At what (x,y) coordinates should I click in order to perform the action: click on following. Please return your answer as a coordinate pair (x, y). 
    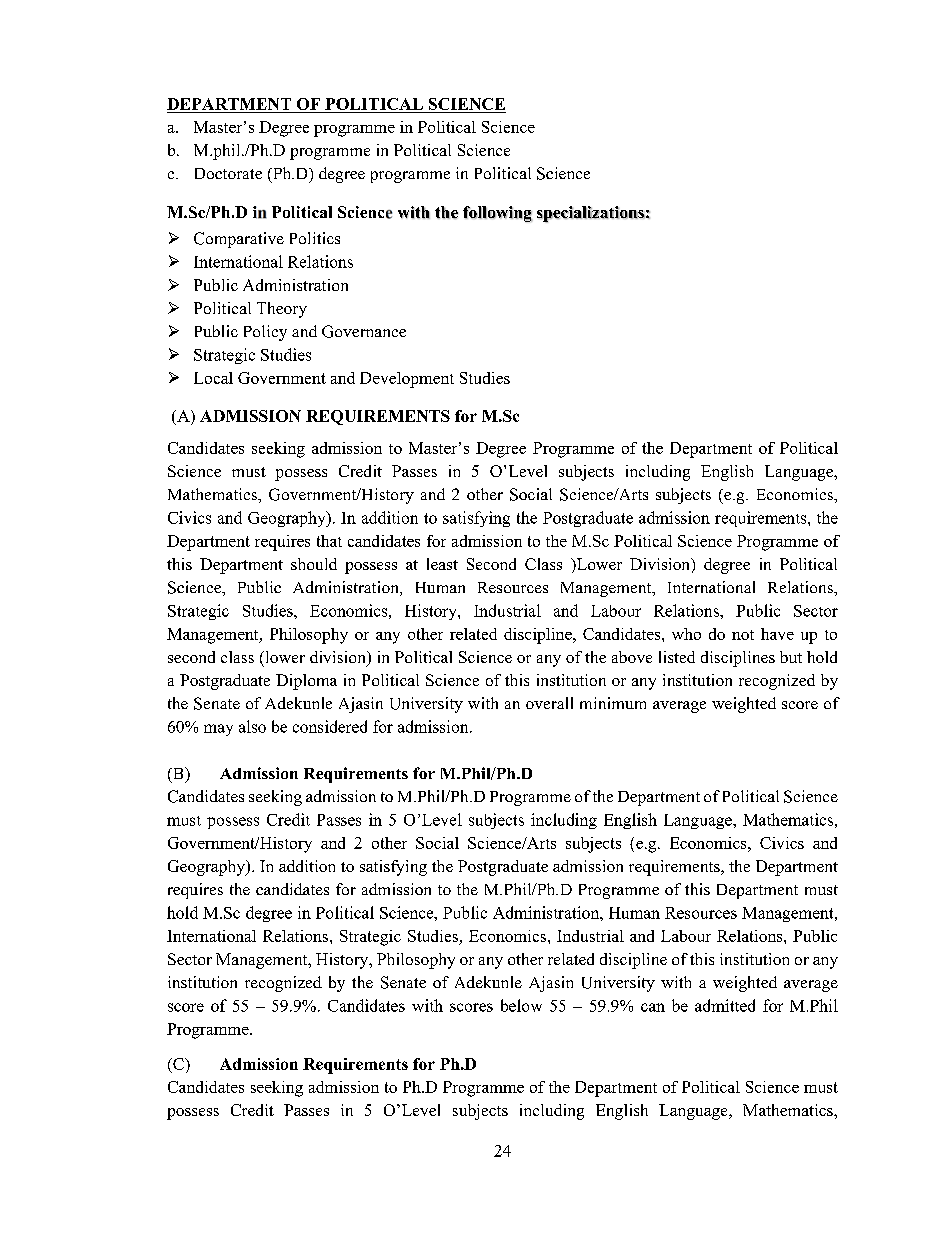
    Looking at the image, I should click on (498, 214).
